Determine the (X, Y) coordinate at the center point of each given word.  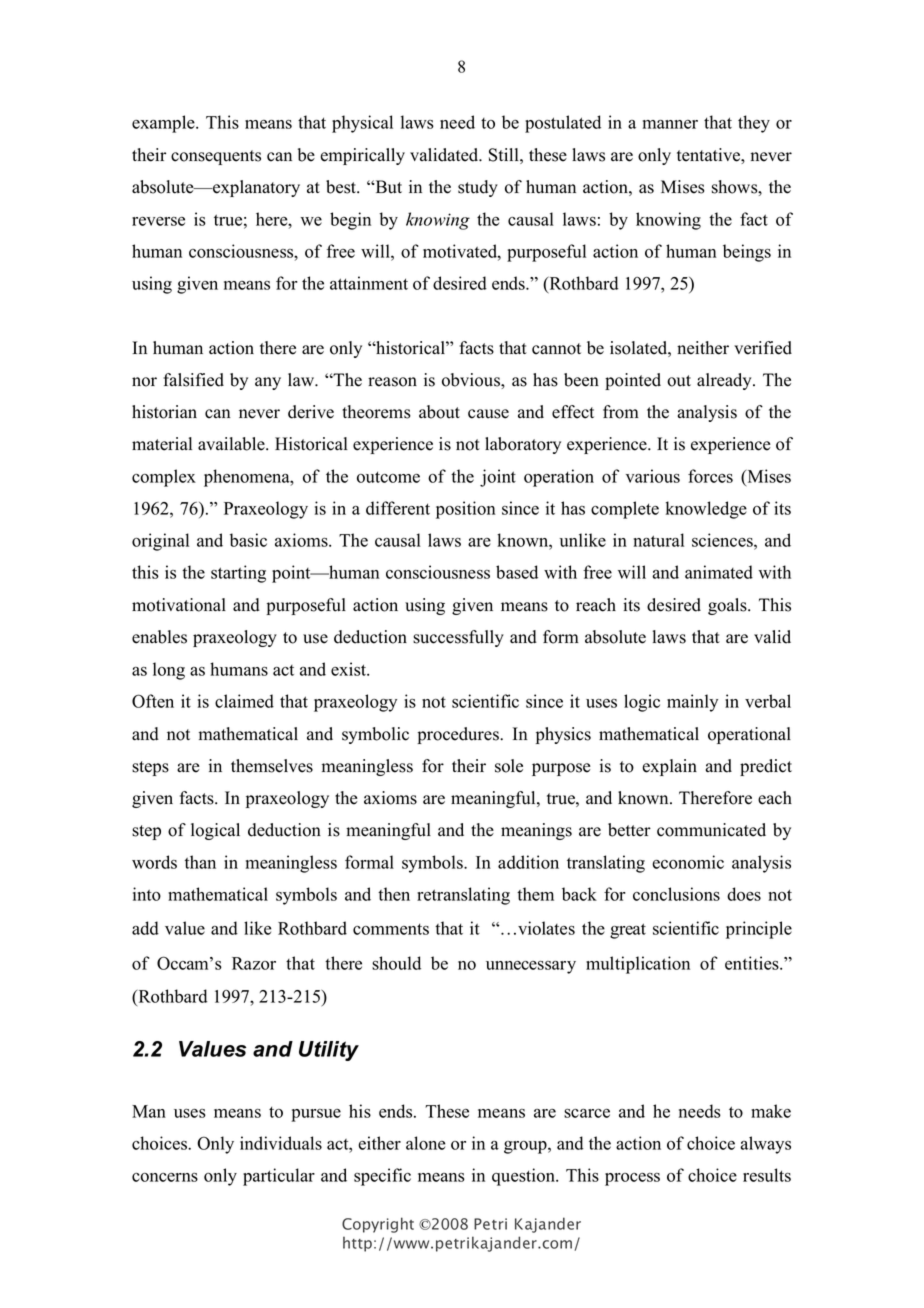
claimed (244, 701)
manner (670, 124)
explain (669, 767)
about (439, 412)
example (164, 124)
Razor (254, 963)
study (478, 188)
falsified (193, 380)
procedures (459, 735)
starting (238, 574)
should (396, 963)
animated (719, 572)
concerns (165, 1177)
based (517, 572)
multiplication (638, 965)
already (725, 381)
